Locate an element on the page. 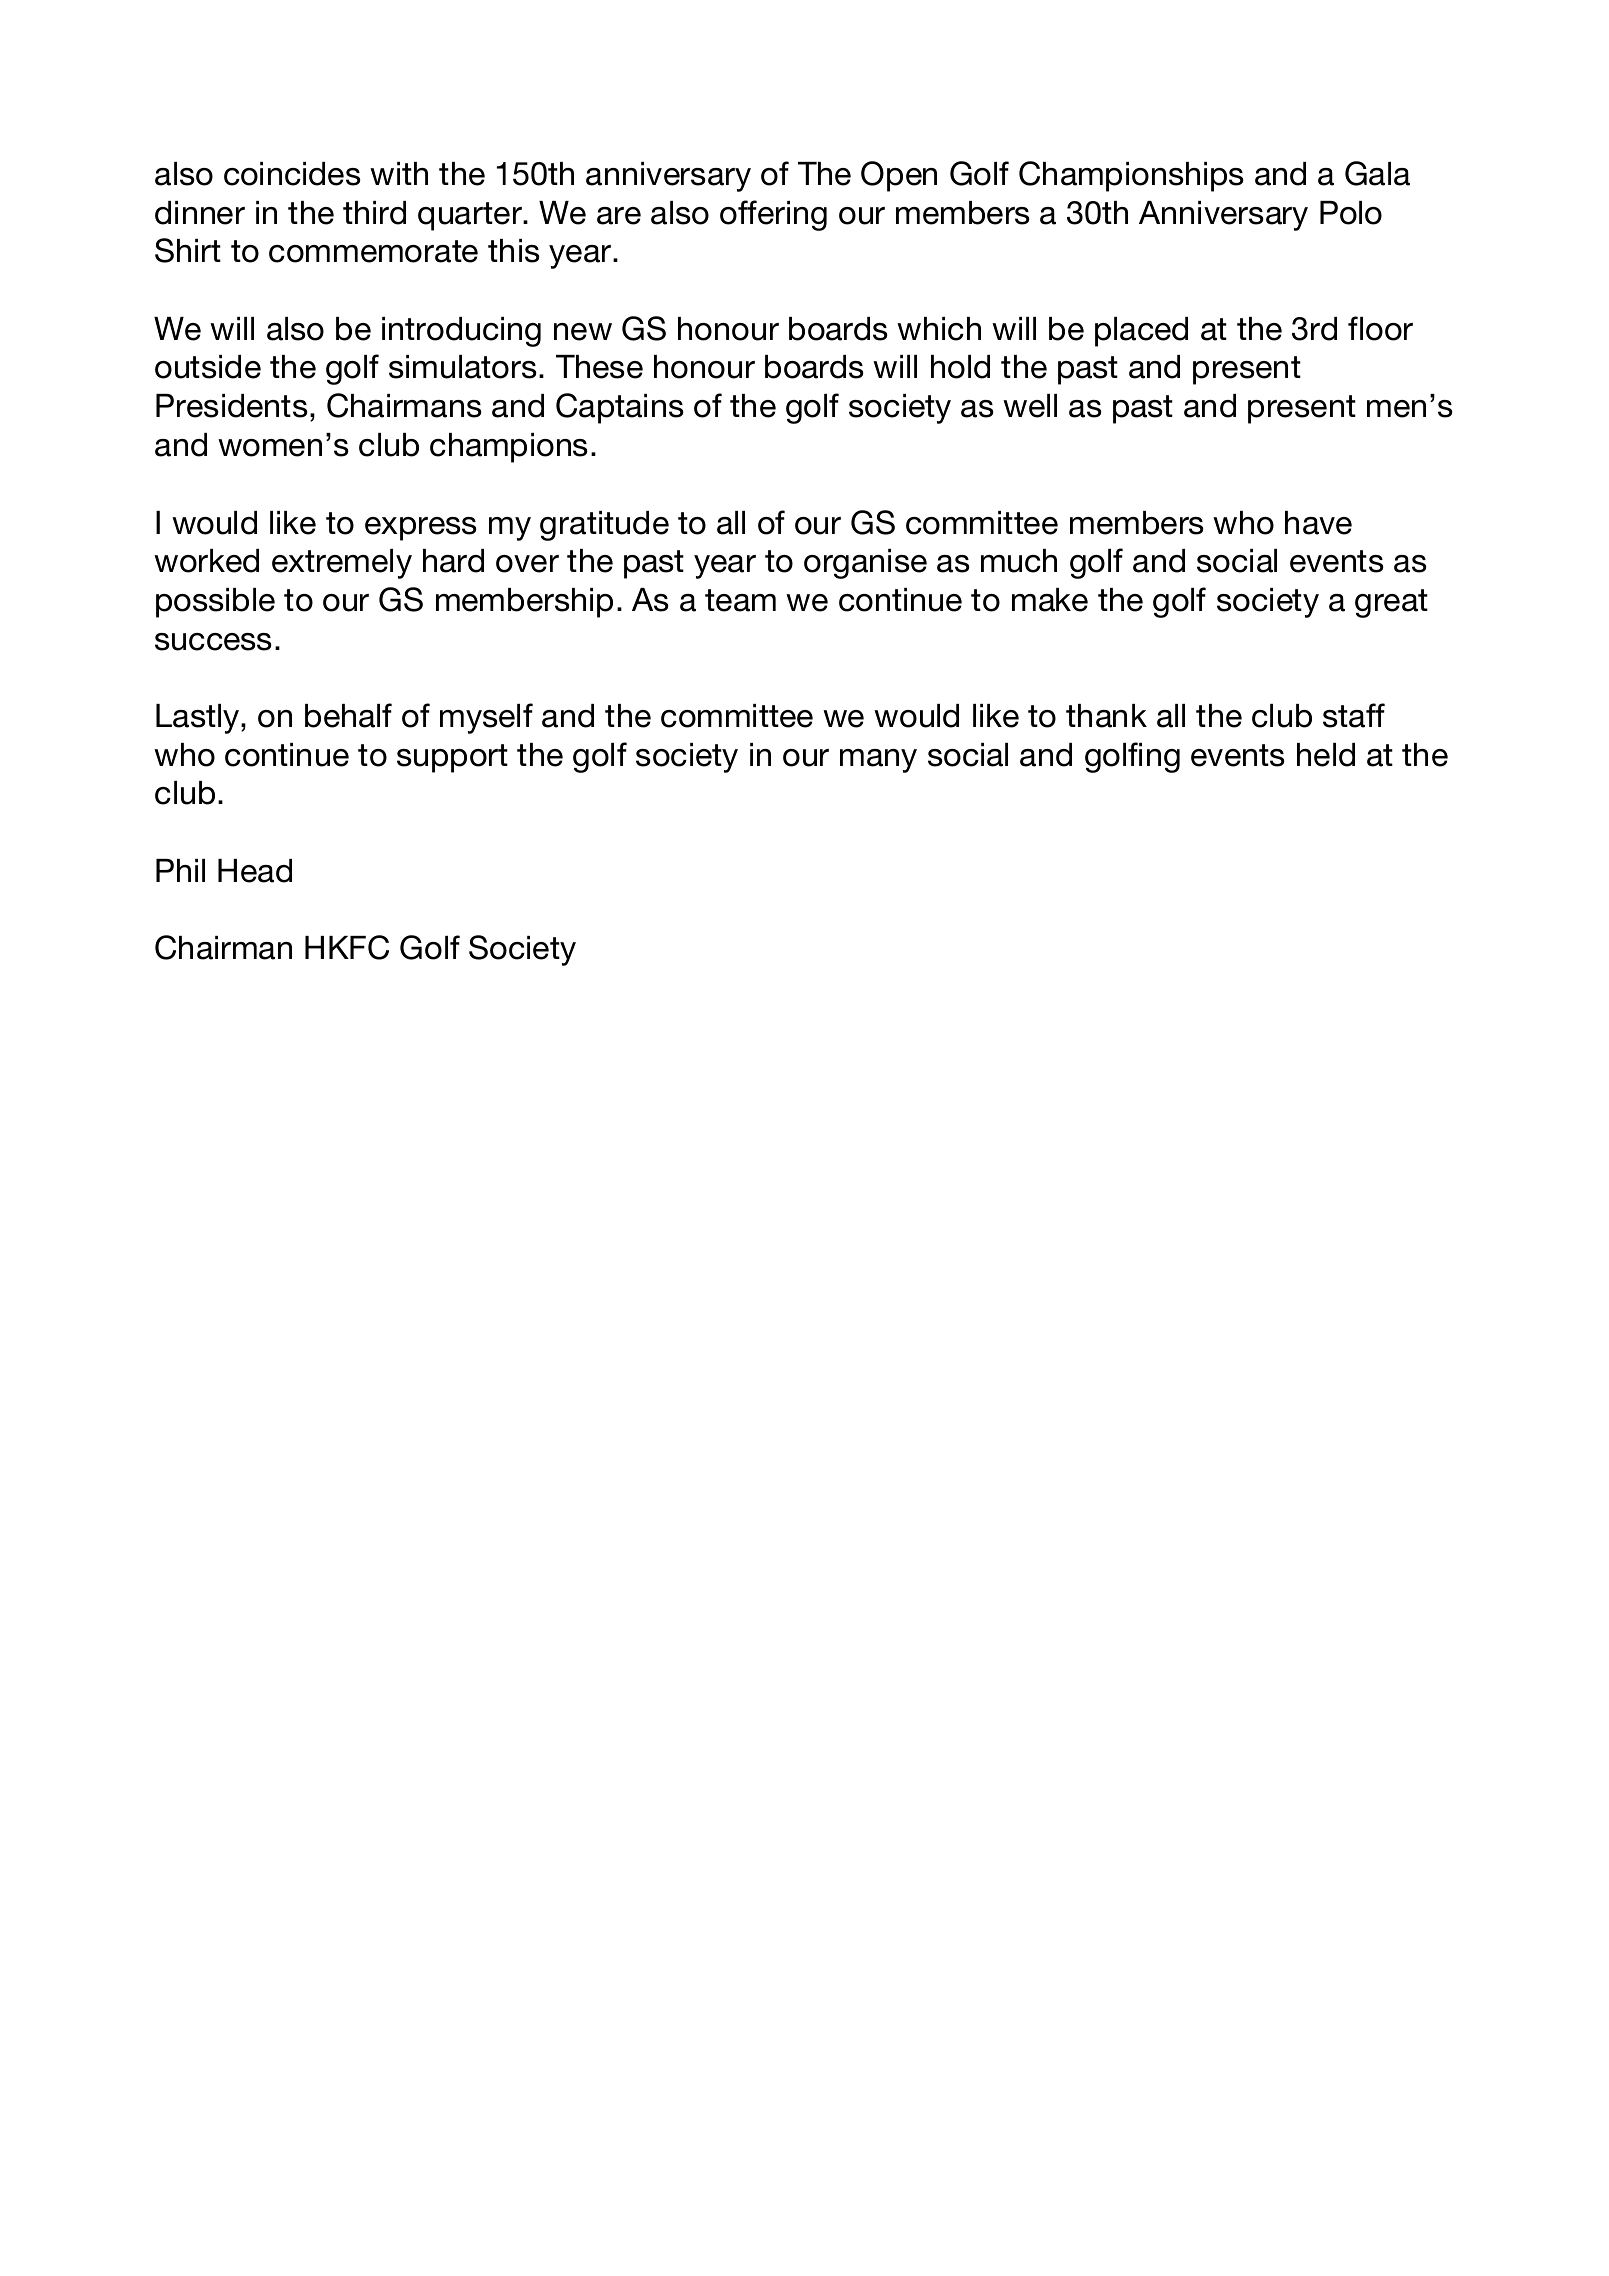 The width and height of the document is (1609, 2276). many is located at coordinates (878, 761).
